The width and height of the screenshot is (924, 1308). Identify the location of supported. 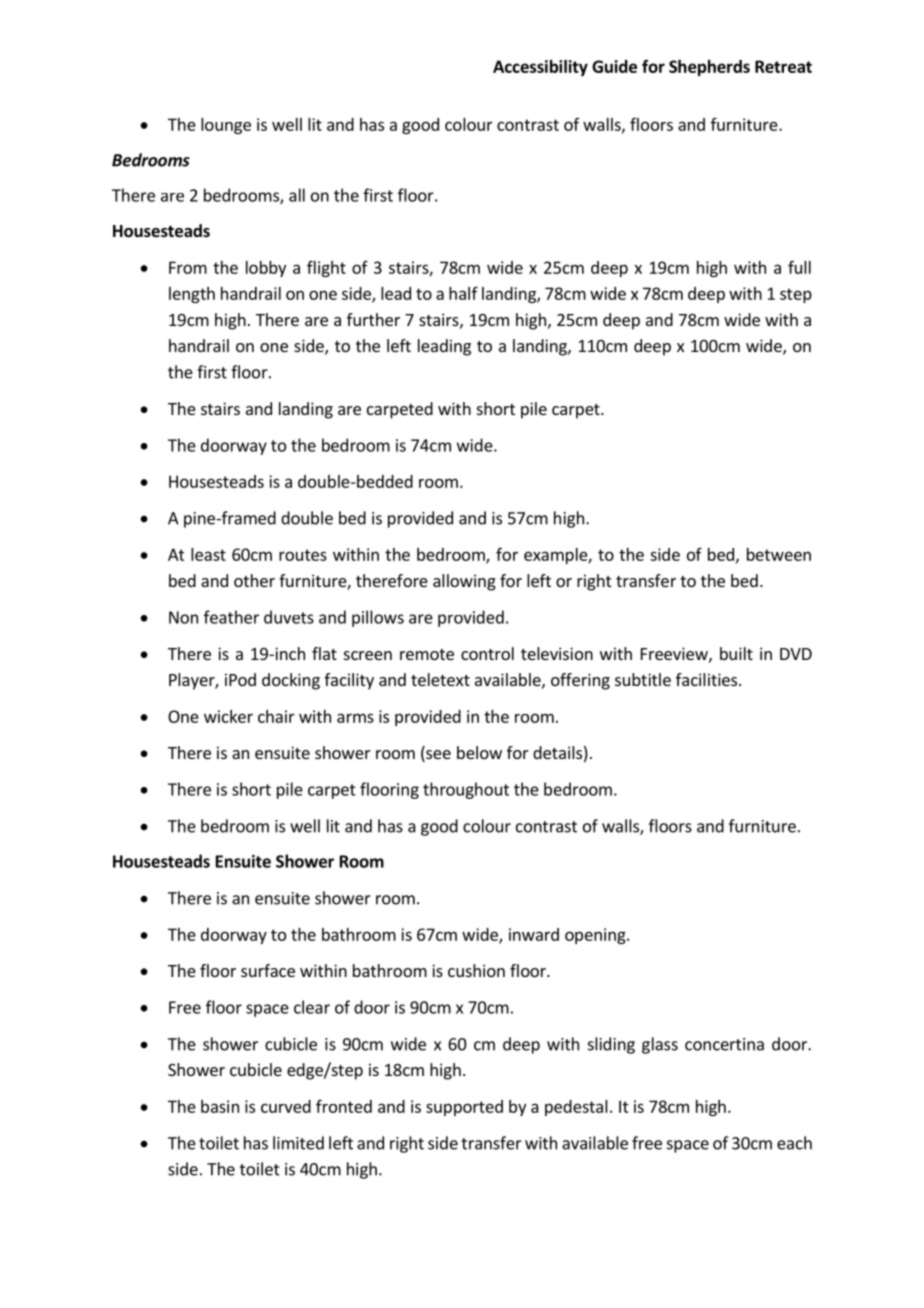
(464, 1108).
